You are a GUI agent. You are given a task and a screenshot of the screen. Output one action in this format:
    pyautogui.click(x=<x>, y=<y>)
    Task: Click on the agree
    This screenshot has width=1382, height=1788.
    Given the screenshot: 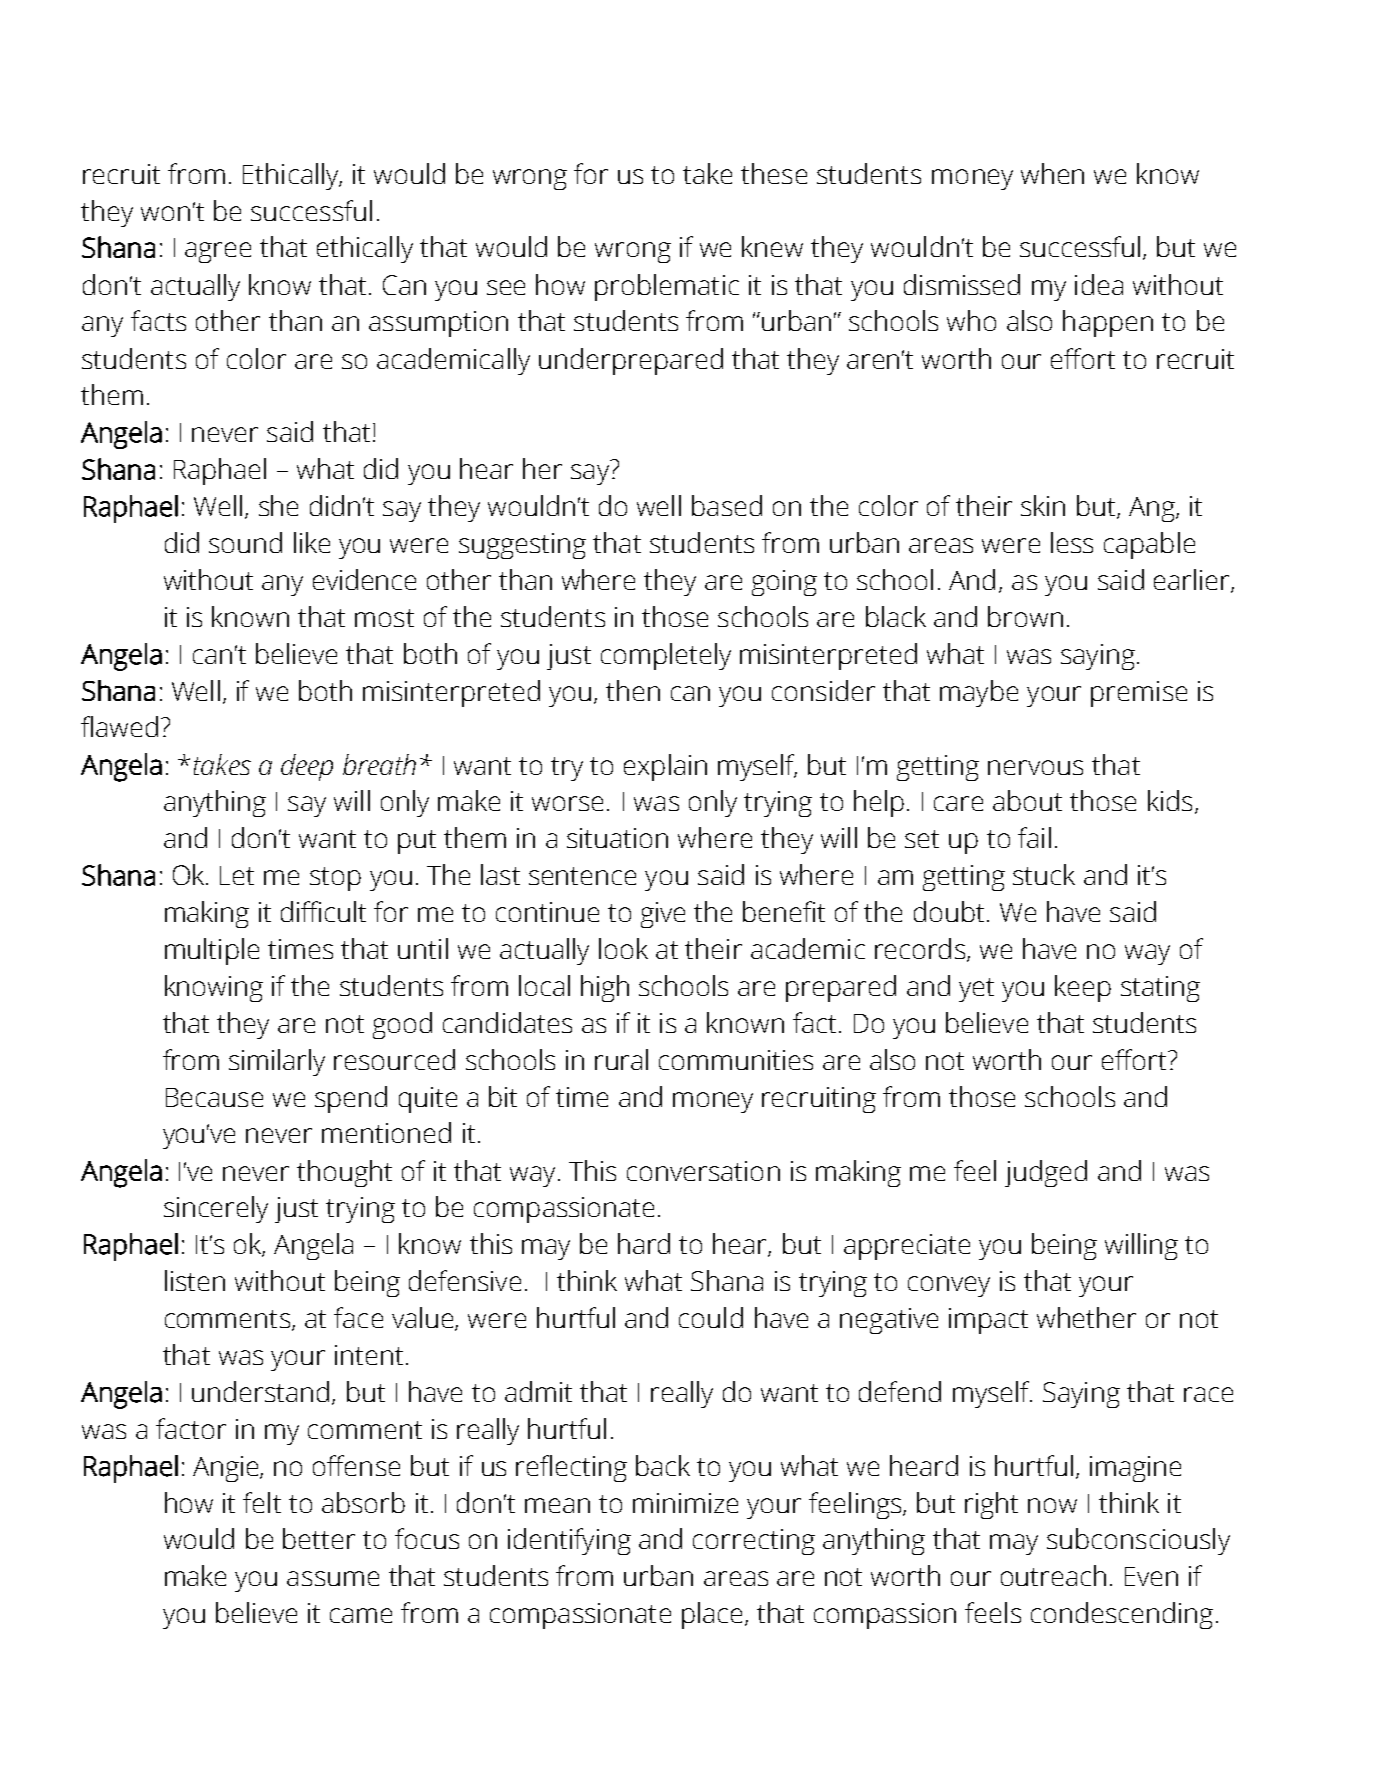 What is the action you would take?
    pyautogui.click(x=218, y=252)
